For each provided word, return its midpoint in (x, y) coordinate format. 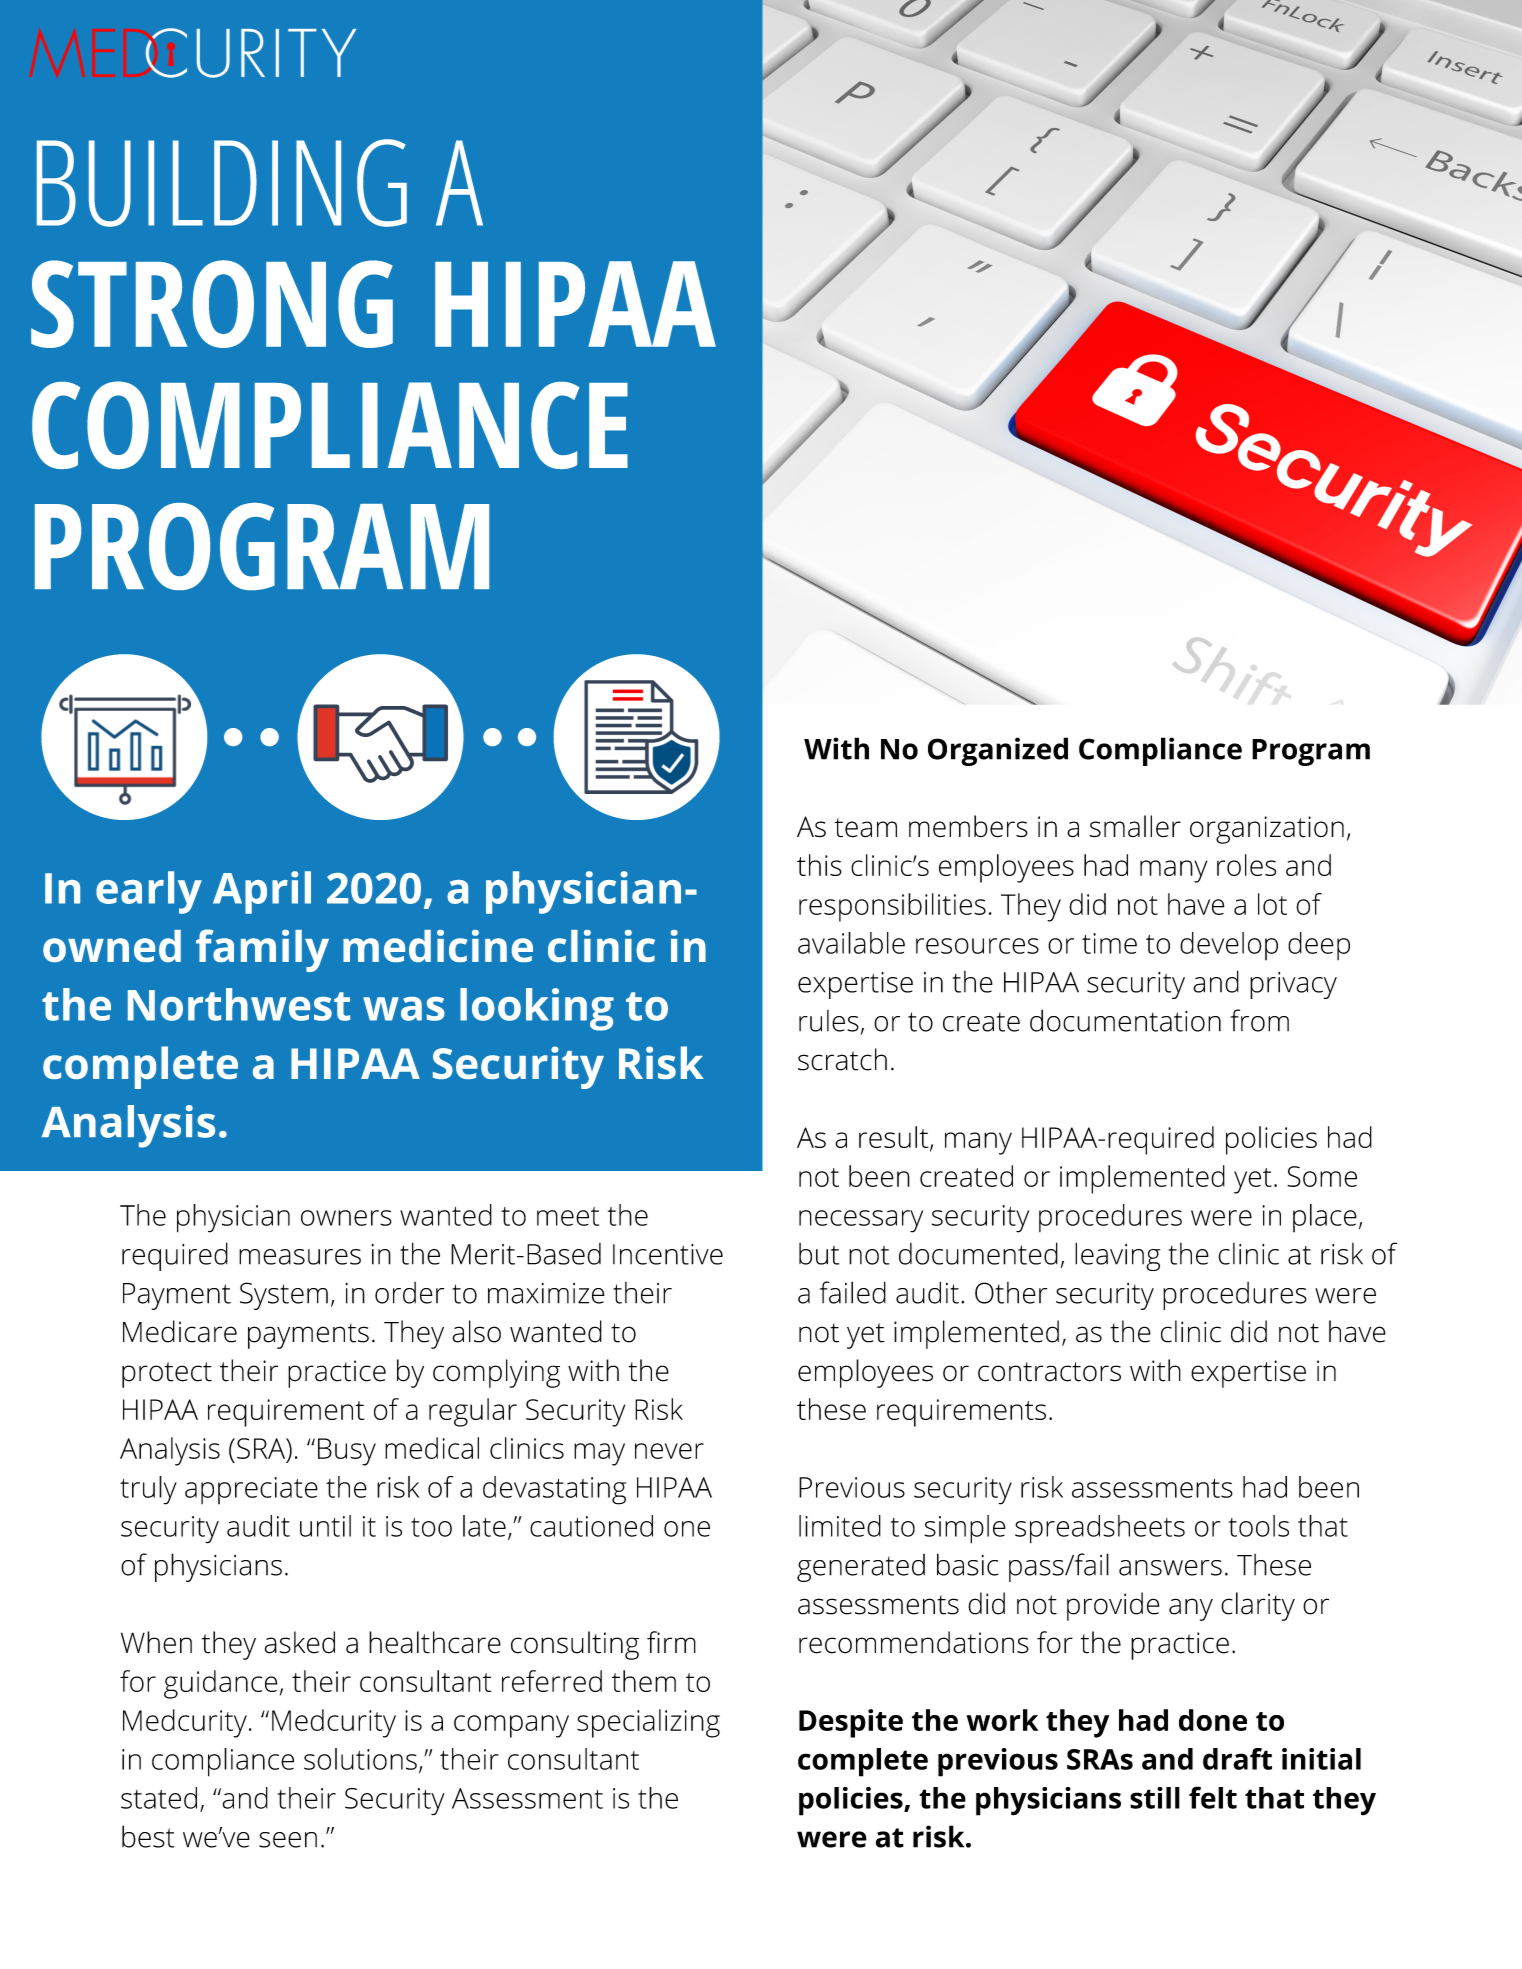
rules (829, 1021)
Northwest (239, 1004)
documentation (1125, 1020)
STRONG (212, 304)
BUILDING (222, 183)
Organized (998, 751)
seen (288, 1840)
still (1155, 1798)
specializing (648, 1723)
